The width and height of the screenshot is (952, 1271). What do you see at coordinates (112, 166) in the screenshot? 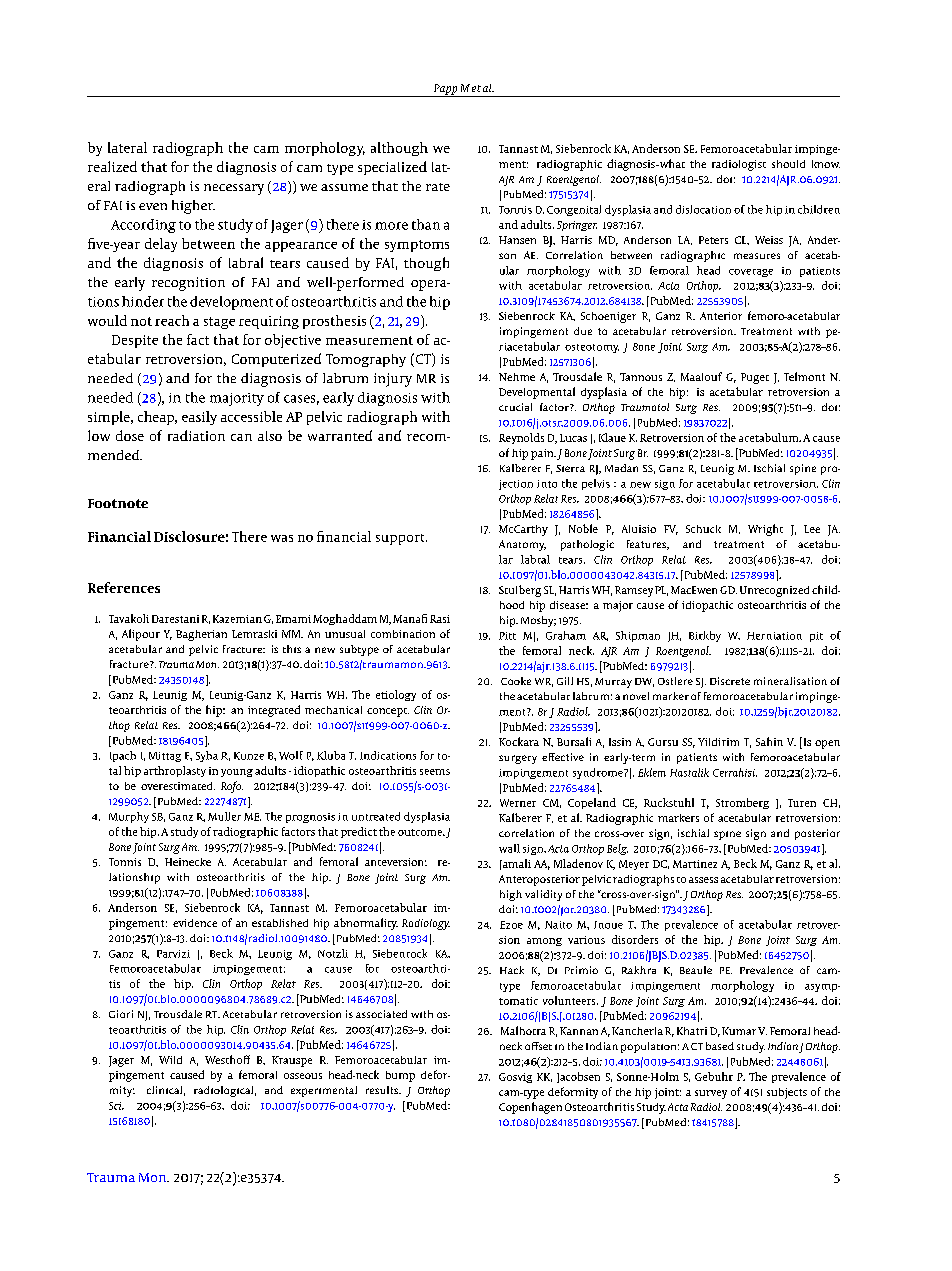
I see `realized` at bounding box center [112, 166].
